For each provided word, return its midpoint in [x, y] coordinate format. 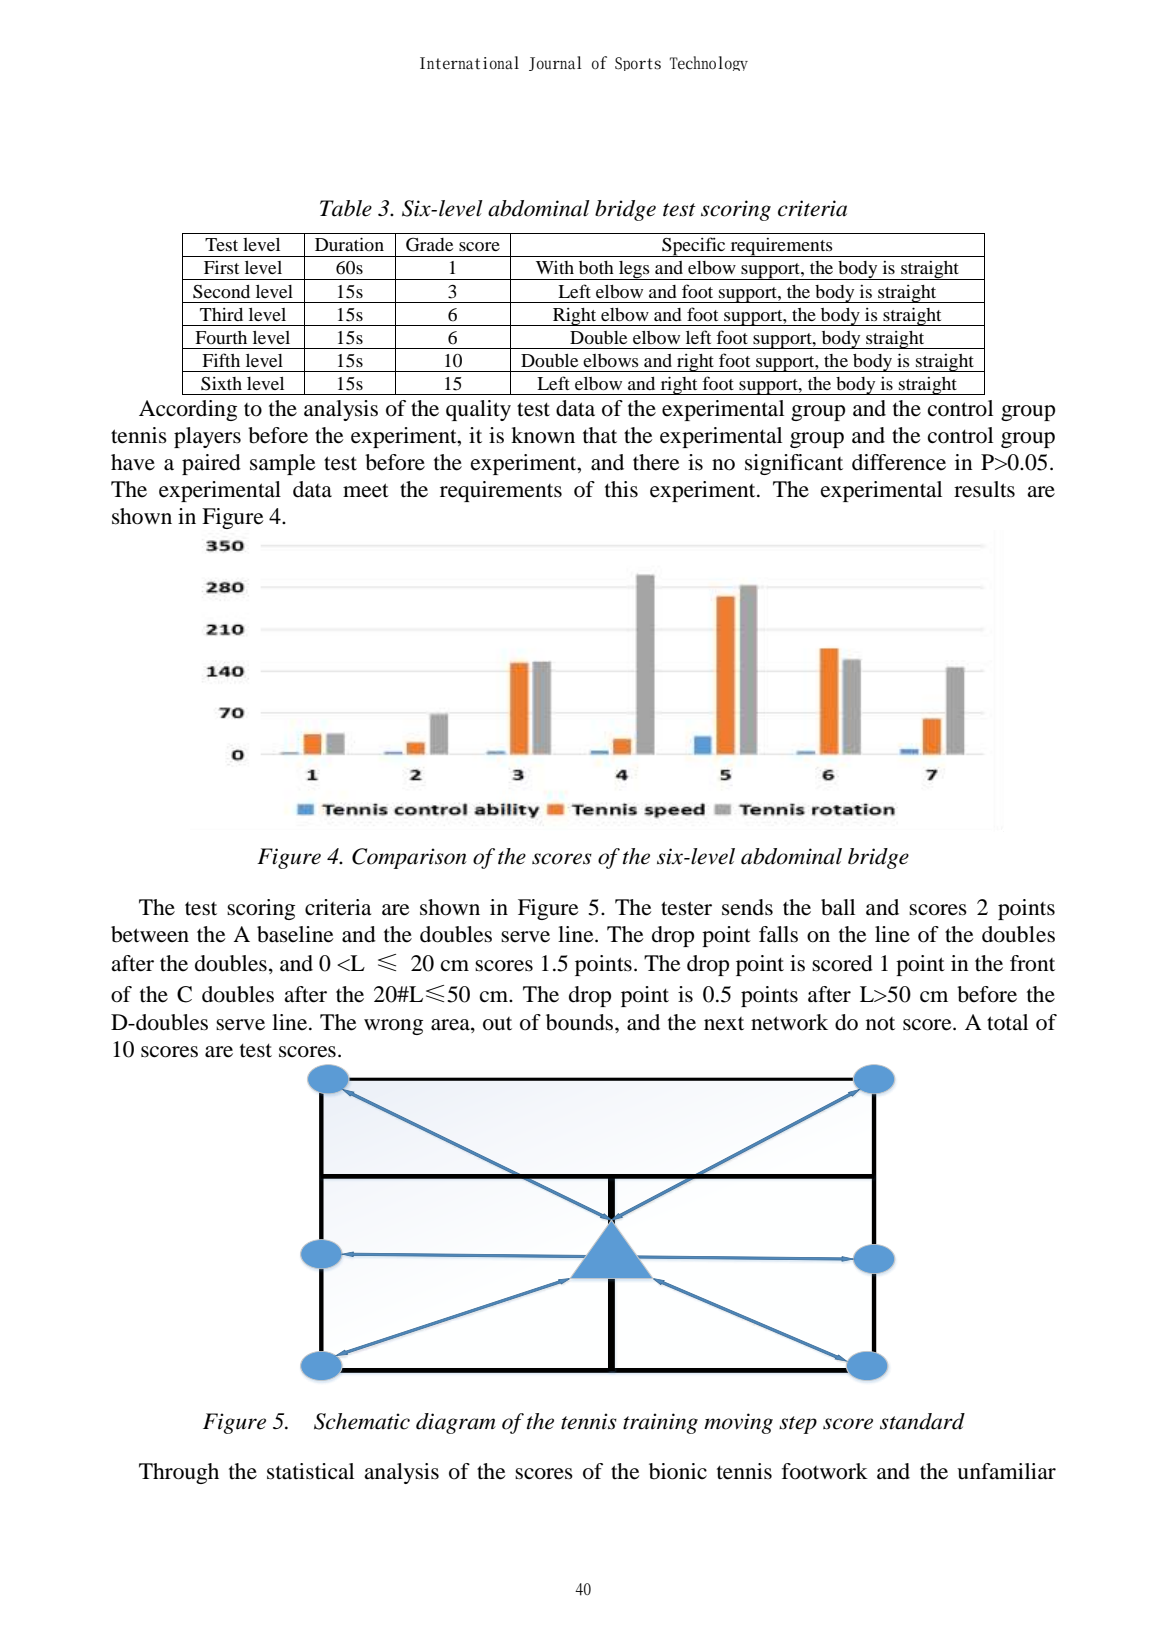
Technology [709, 63]
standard [922, 1421]
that [600, 435]
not [880, 1024]
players [207, 437]
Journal [555, 63]
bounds [581, 1022]
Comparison [409, 858]
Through [179, 1473]
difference [899, 462]
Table [346, 208]
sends [747, 907]
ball [838, 907]
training [660, 1423]
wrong [393, 1027]
